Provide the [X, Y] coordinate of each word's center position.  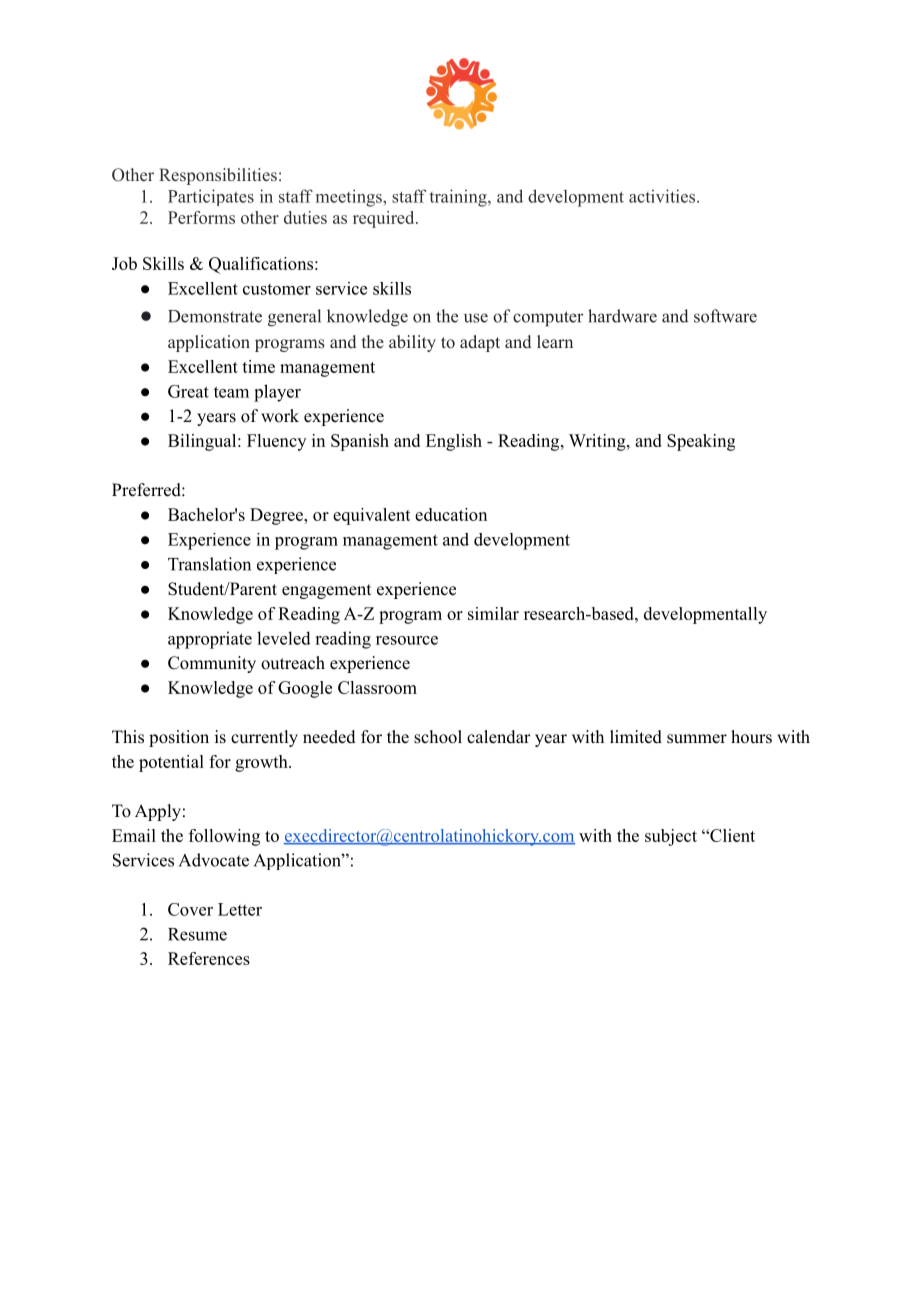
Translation [209, 564]
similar [493, 613]
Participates [211, 197]
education [451, 514]
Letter [240, 909]
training [459, 198]
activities [662, 196]
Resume [197, 934]
